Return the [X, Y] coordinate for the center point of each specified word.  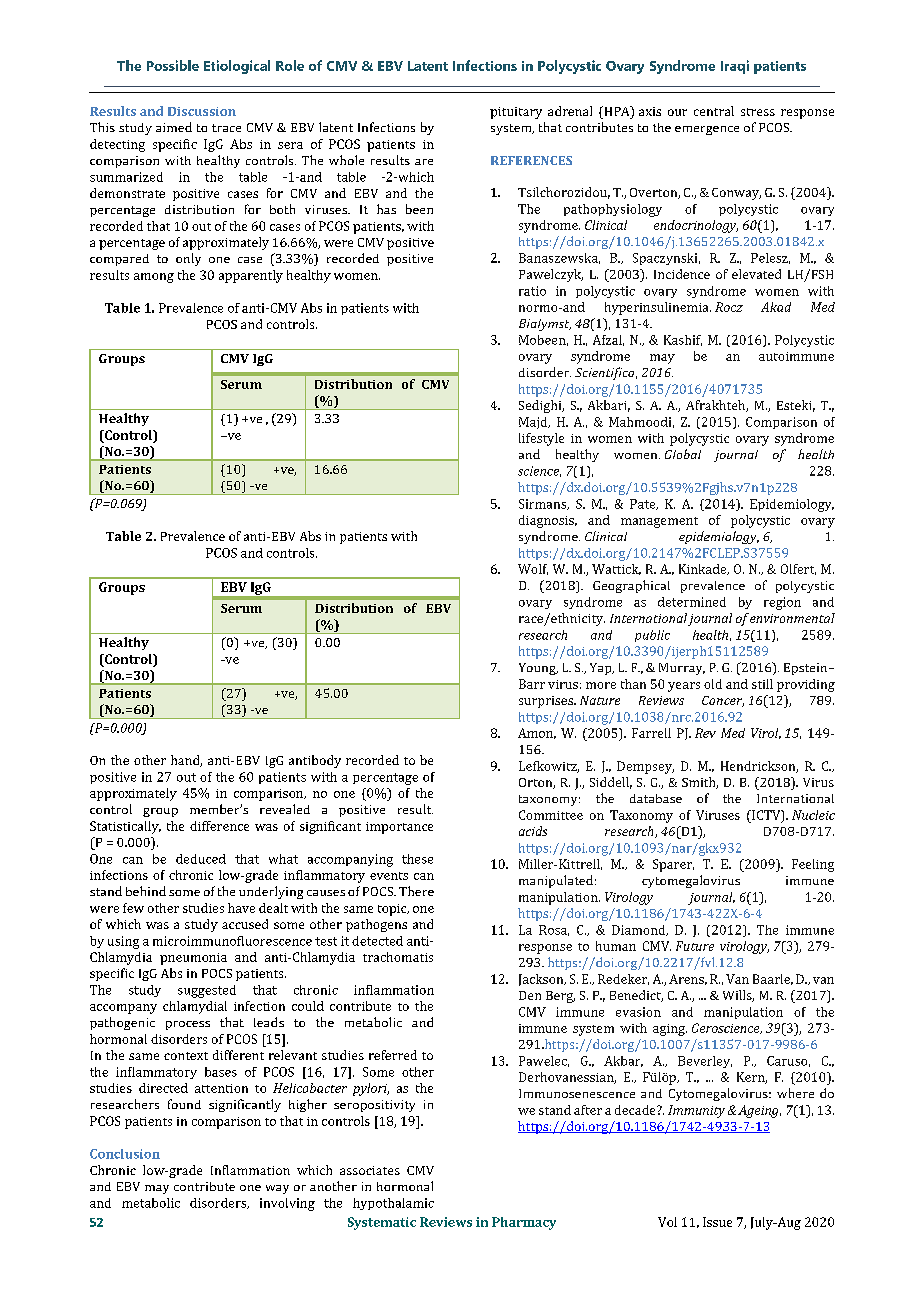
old [713, 684]
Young [538, 669]
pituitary [516, 113]
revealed [285, 809]
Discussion [202, 111]
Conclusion [125, 1154]
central [714, 111]
